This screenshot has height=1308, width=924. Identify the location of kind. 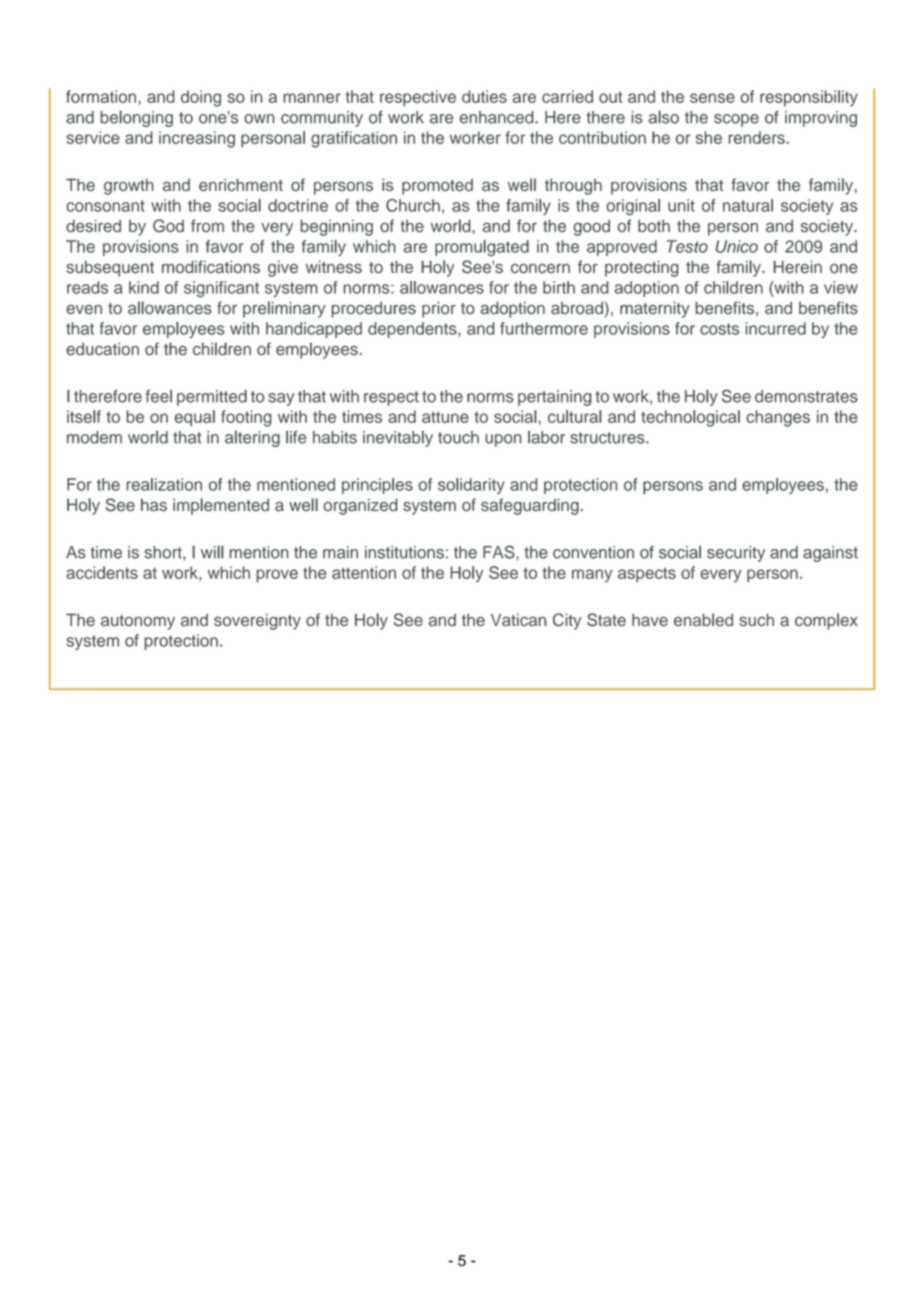
(144, 287).
